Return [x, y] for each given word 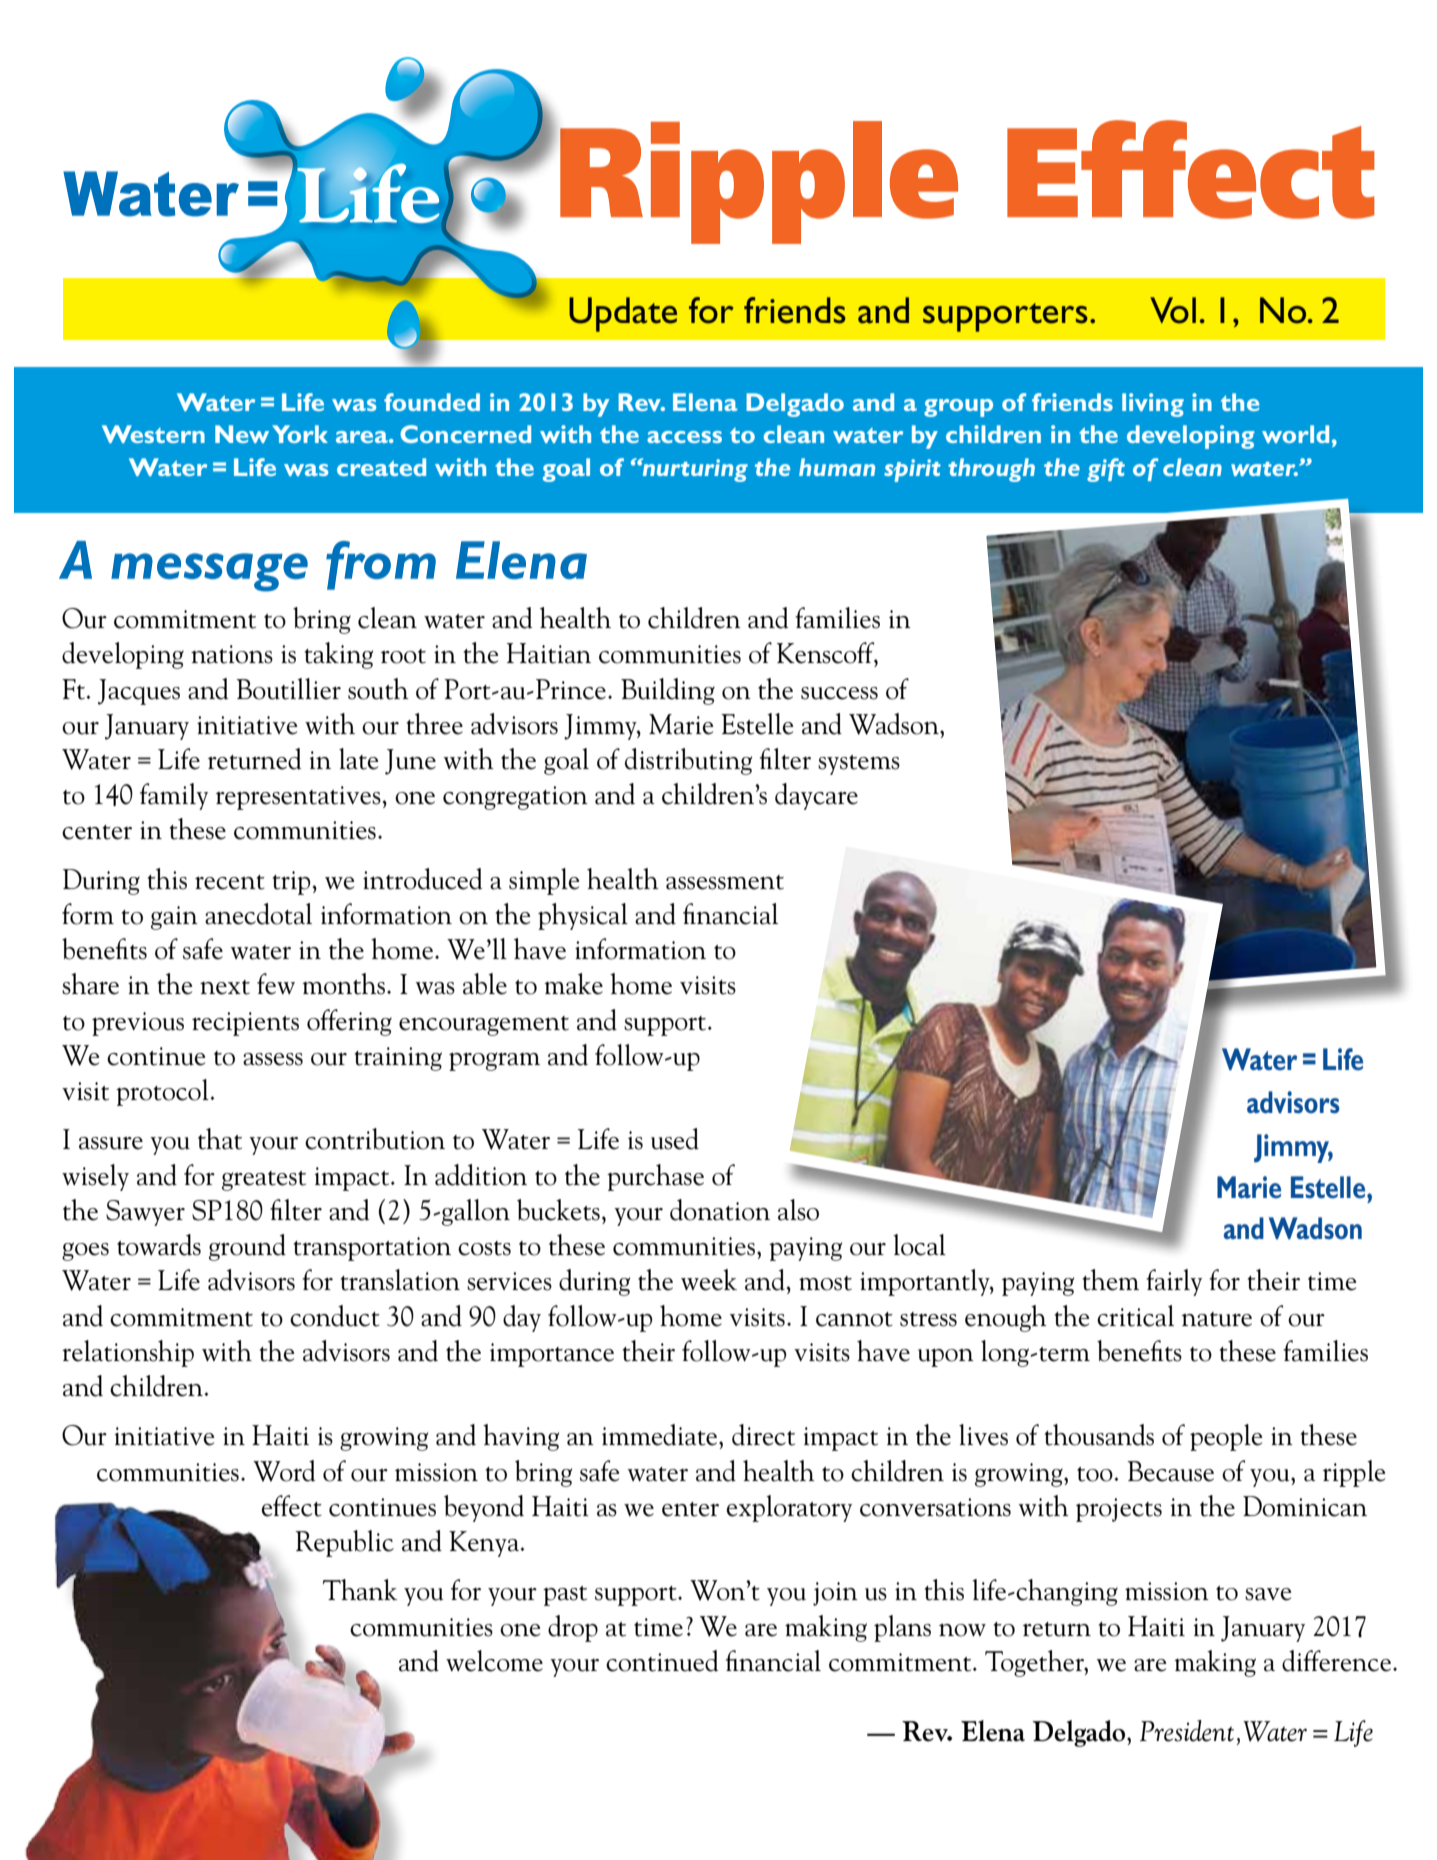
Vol [1173, 310]
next [225, 987]
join [835, 1594]
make [573, 984]
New [242, 434]
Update [623, 314]
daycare [816, 796]
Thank [360, 1590]
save [1268, 1594]
